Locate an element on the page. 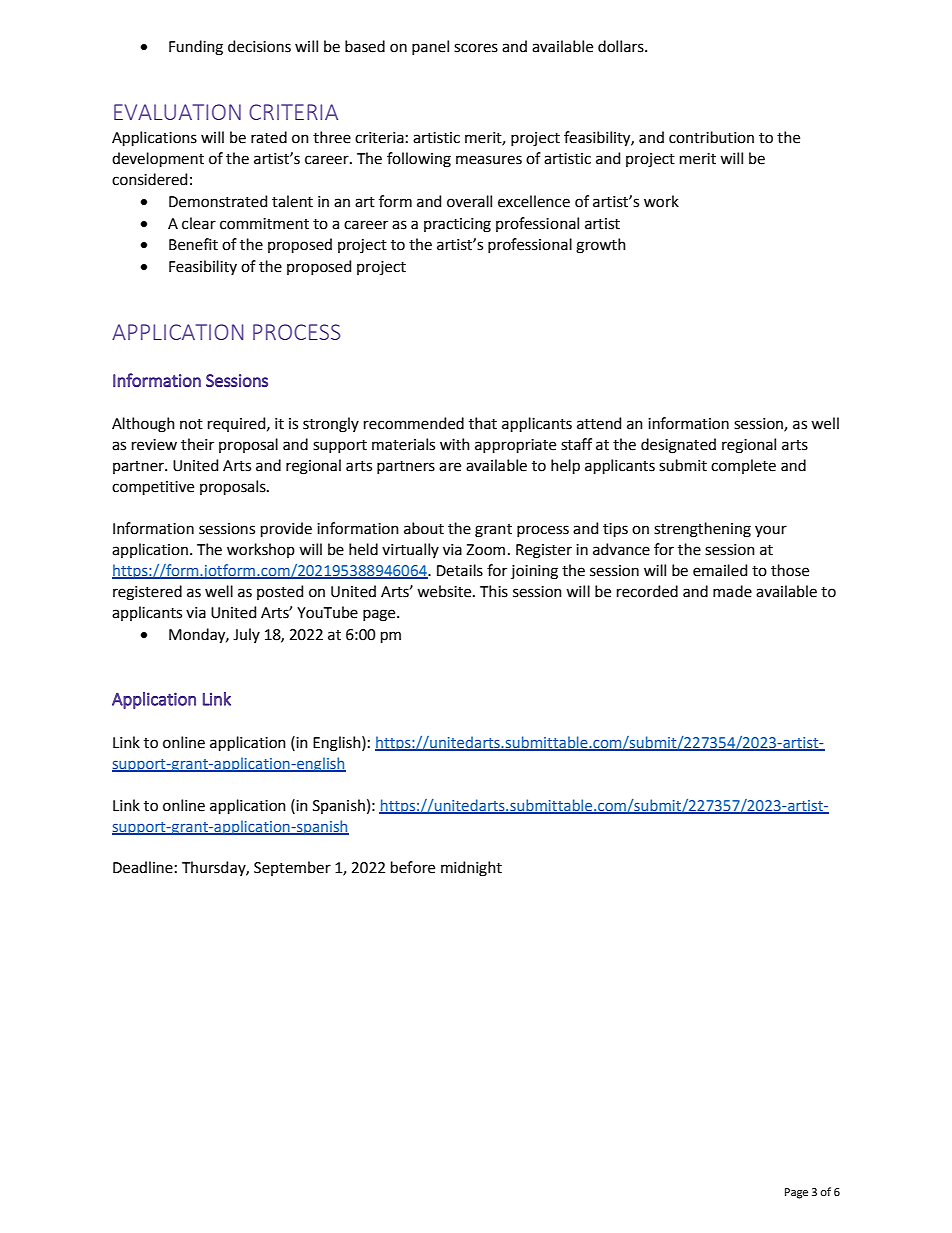 This page has height=1233, width=952. their is located at coordinates (197, 444).
